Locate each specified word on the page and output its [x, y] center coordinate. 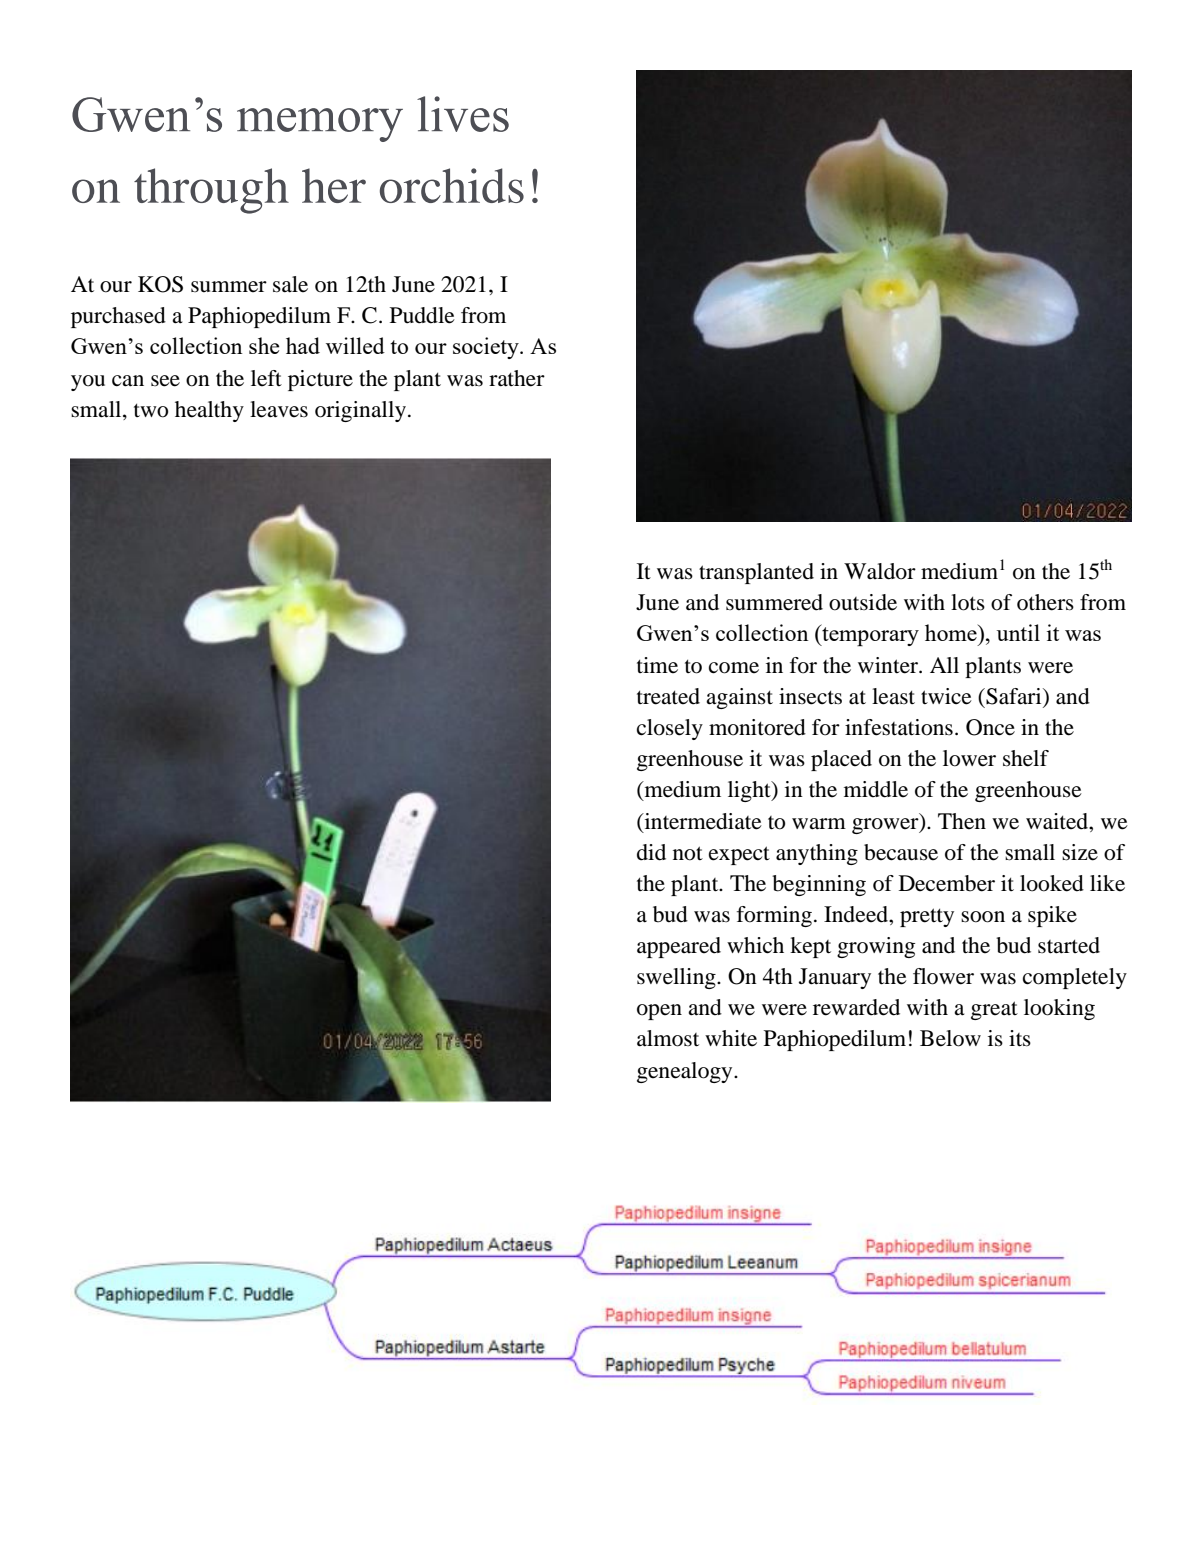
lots [968, 602]
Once [990, 727]
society [487, 348]
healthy [209, 411]
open [659, 1012]
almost [668, 1038]
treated [668, 696]
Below [950, 1038]
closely [670, 729]
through [211, 191]
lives [463, 114]
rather [517, 378]
